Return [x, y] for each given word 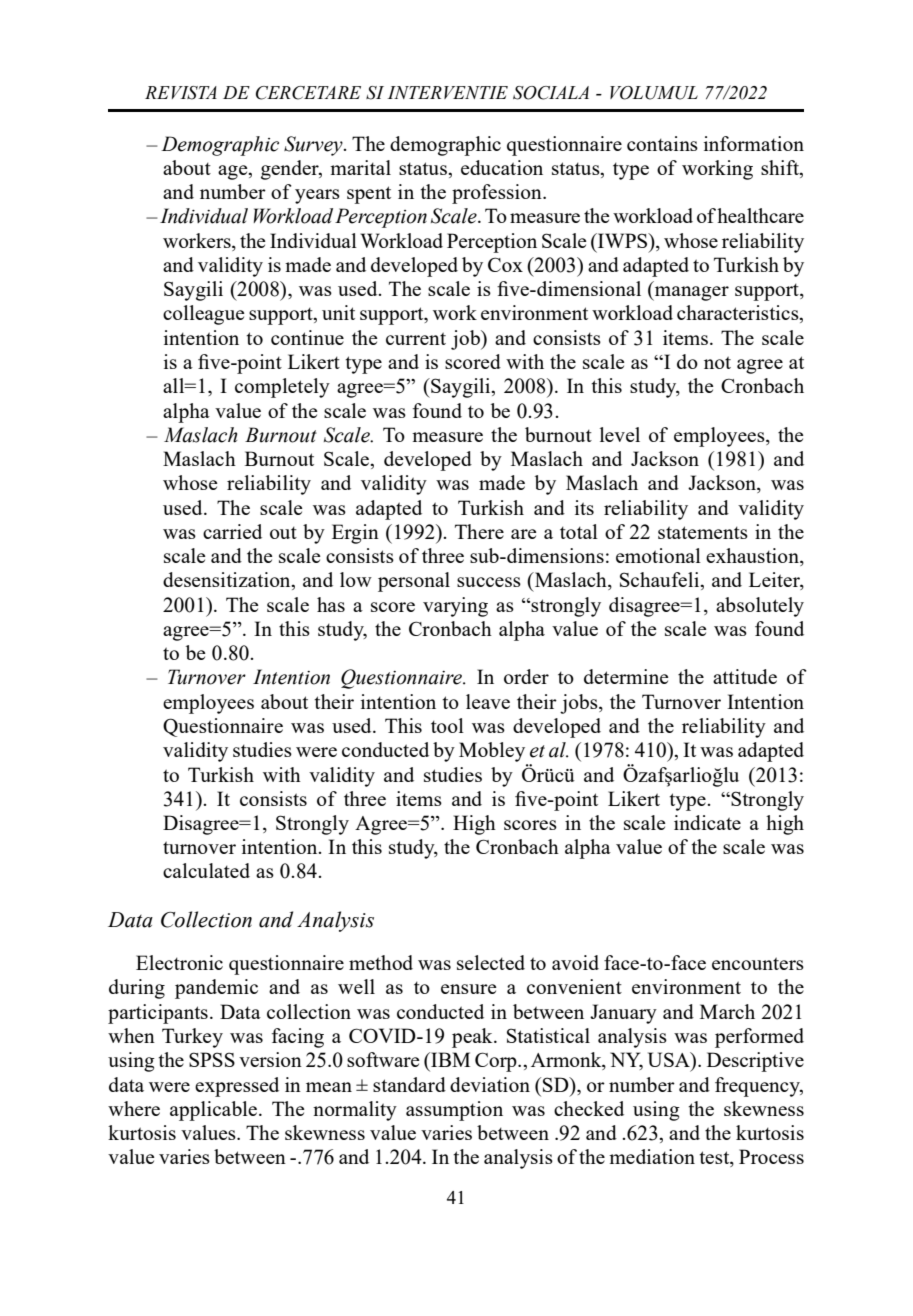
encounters [758, 963]
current [416, 338]
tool [447, 725]
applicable [213, 1111]
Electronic [179, 962]
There [479, 531]
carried [232, 531]
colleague [204, 315]
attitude [745, 676]
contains [662, 143]
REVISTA [181, 93]
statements [703, 532]
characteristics [739, 314]
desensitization [228, 581]
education [502, 167]
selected [491, 962]
